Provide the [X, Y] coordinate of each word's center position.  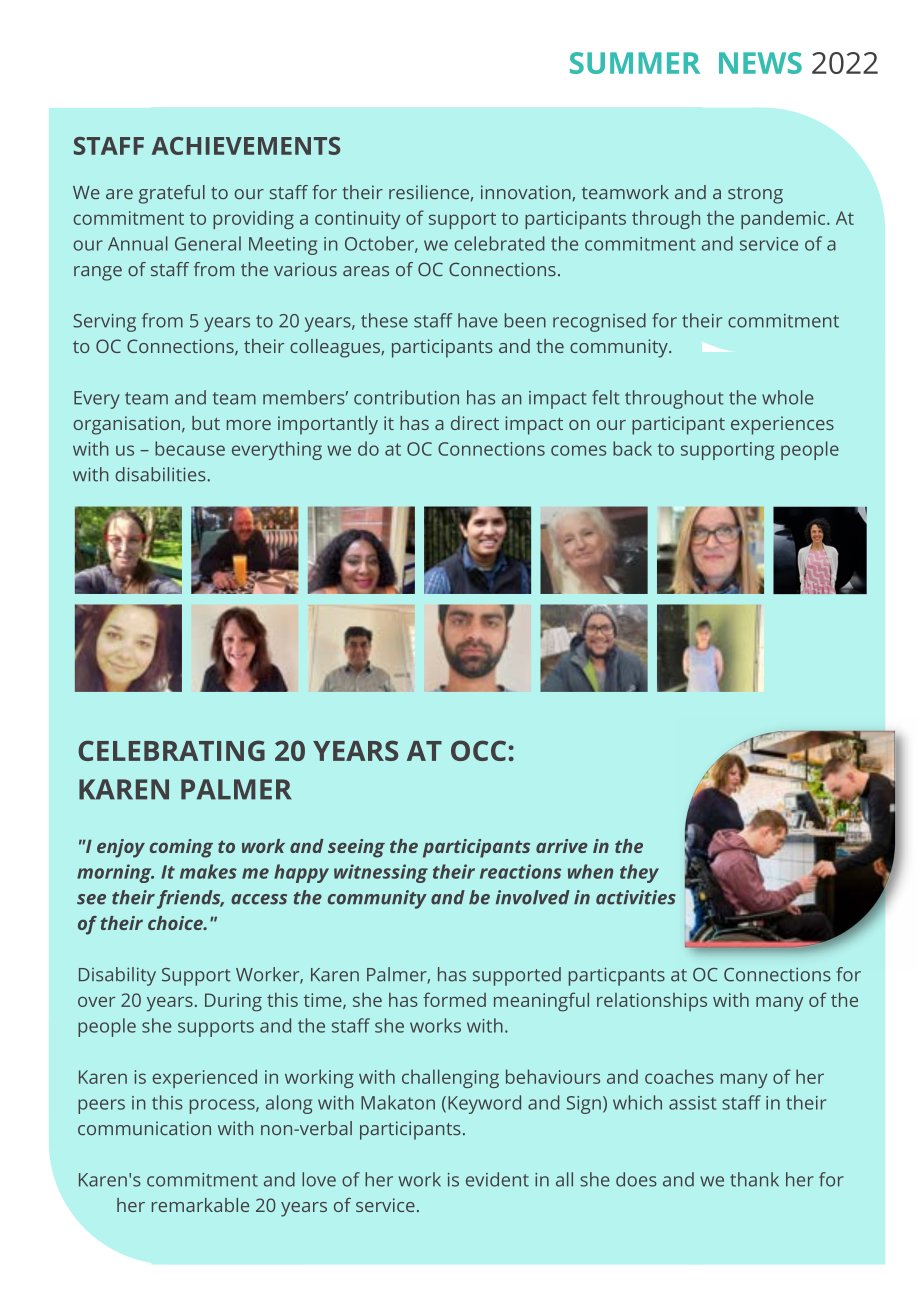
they [639, 873]
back [632, 448]
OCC [478, 750]
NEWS [760, 63]
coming [181, 848]
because [190, 448]
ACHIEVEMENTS [246, 146]
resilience [429, 192]
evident [497, 1179]
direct [475, 423]
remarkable [200, 1205]
